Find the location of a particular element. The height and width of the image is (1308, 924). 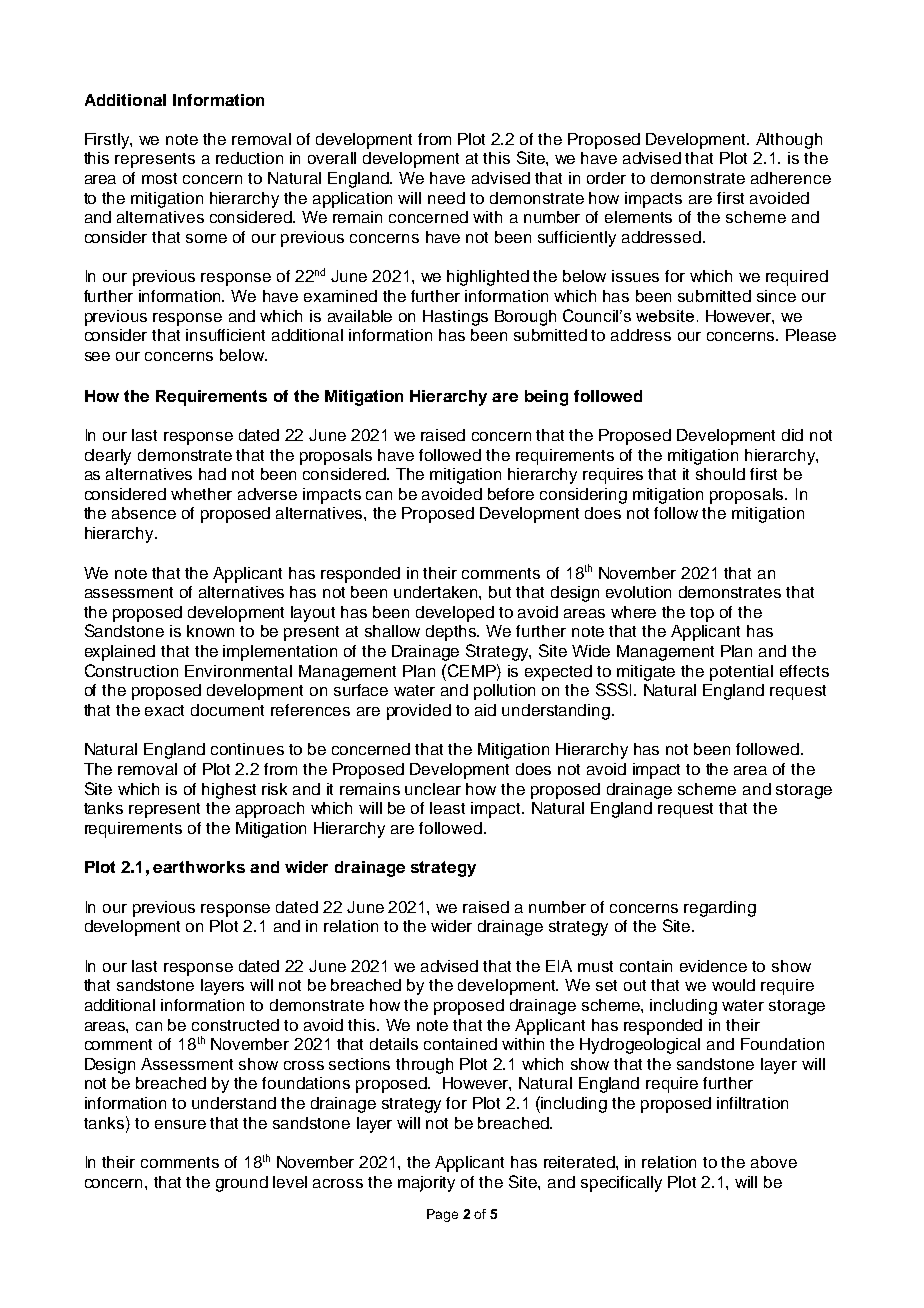

adherence is located at coordinates (791, 178).
